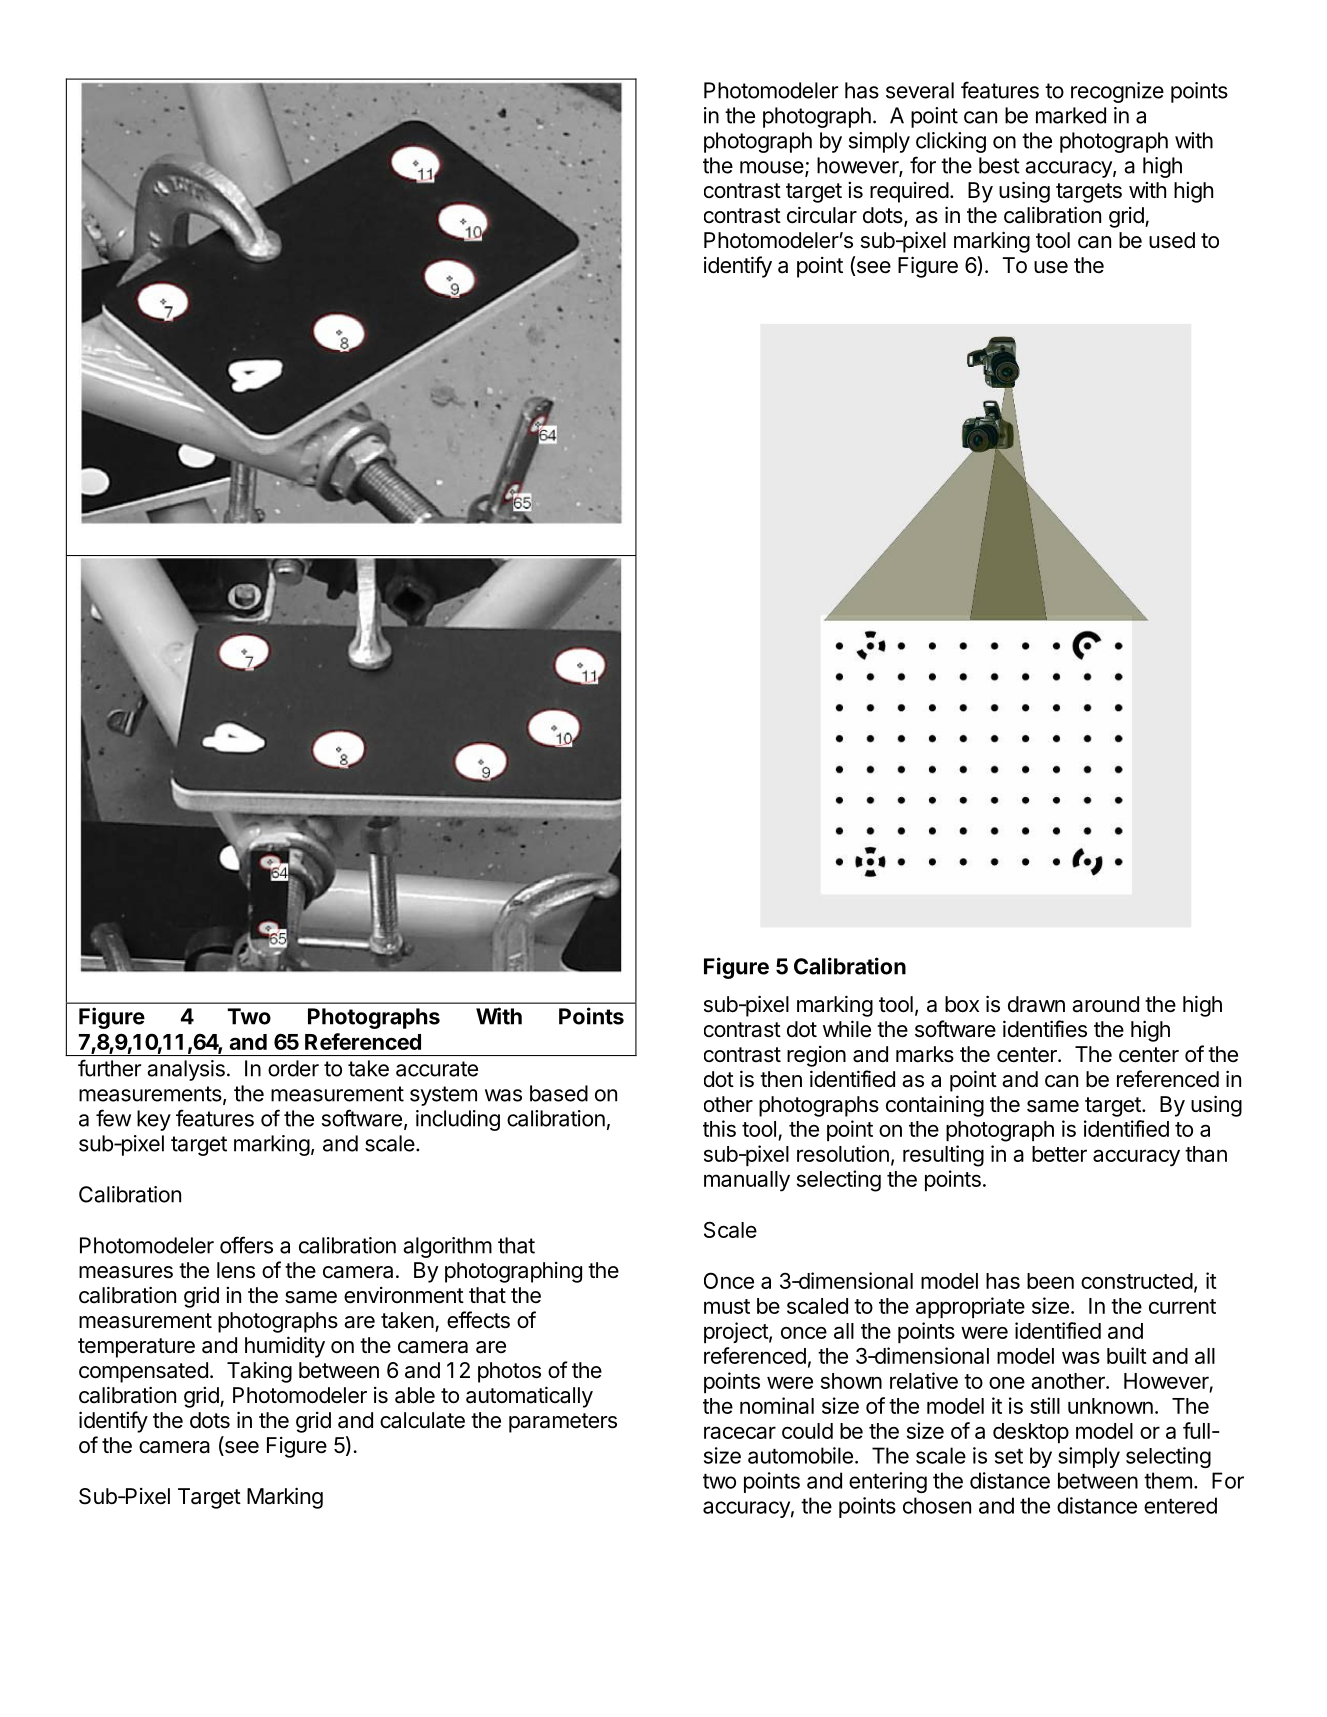 The width and height of the document is (1327, 1717). Describe the element at coordinates (822, 215) in the document. I see `circular` at that location.
